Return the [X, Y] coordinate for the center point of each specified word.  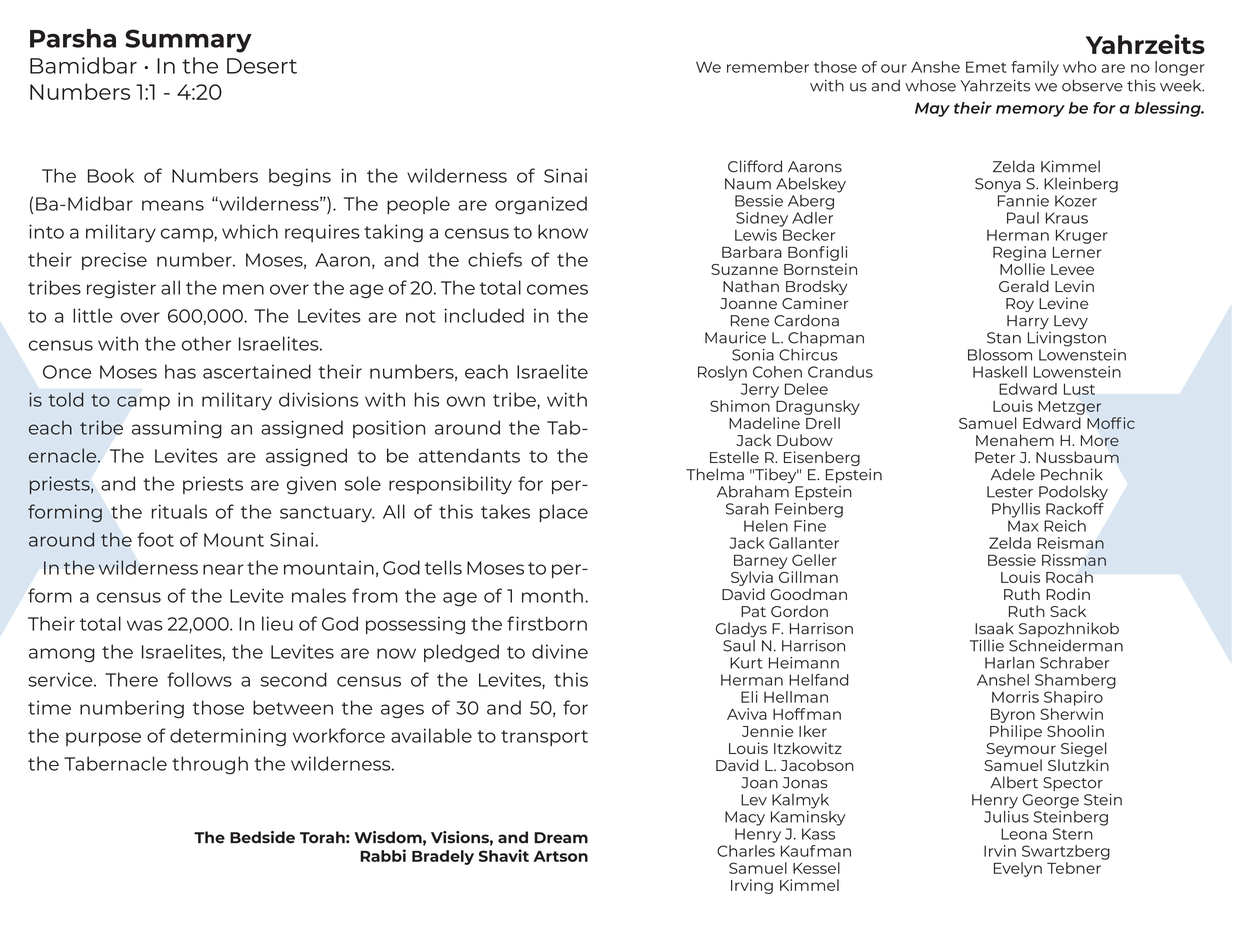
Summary [188, 41]
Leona [1024, 834]
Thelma [715, 474]
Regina [1019, 253]
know [563, 231]
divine [560, 651]
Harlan [1009, 663]
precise [114, 261]
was [145, 625]
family [1035, 68]
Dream [561, 838]
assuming [177, 429]
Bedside [262, 837]
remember [768, 67]
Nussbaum [1077, 457]
